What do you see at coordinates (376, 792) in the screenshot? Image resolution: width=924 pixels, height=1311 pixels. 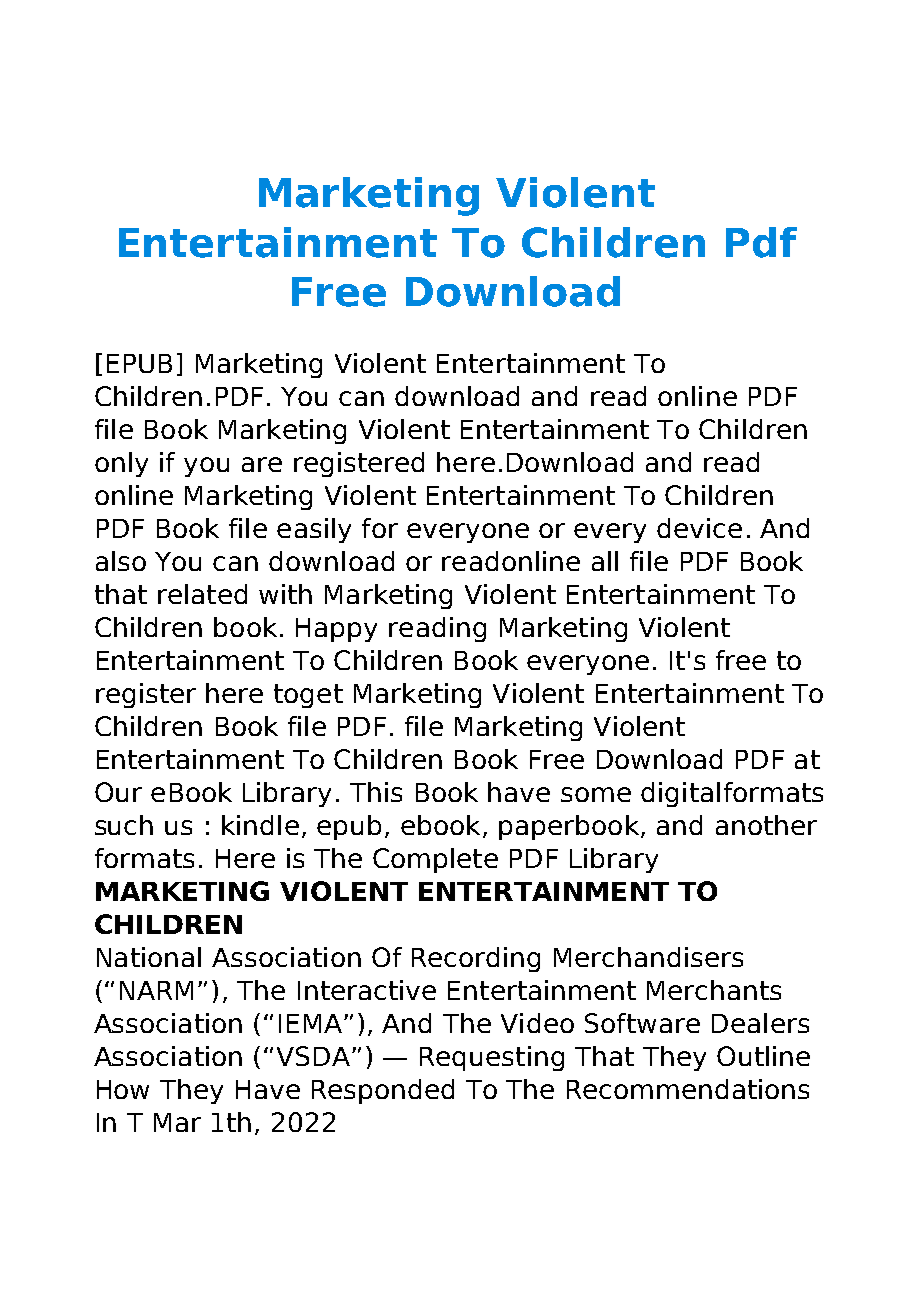 I see `This` at bounding box center [376, 792].
